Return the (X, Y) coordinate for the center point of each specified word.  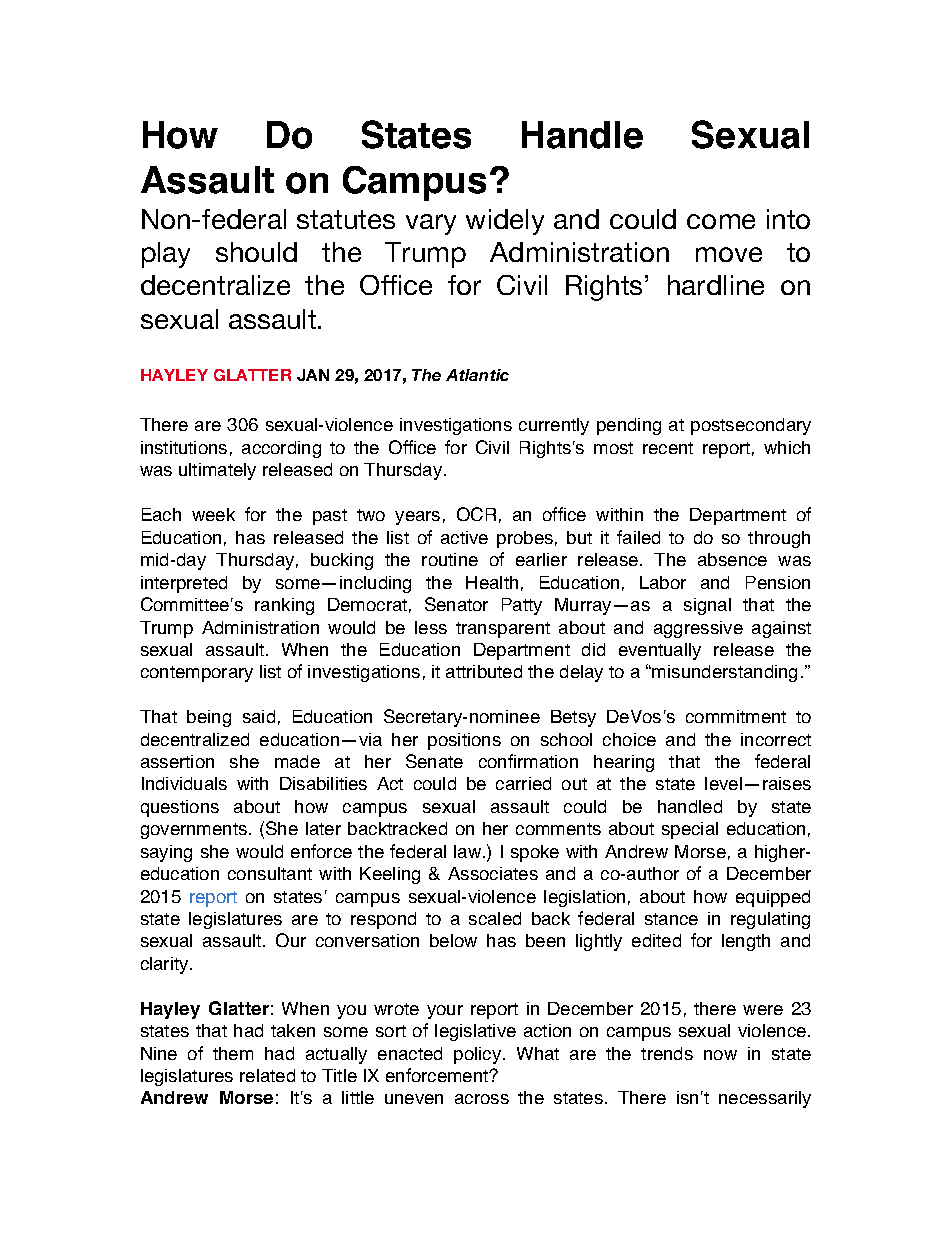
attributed (484, 671)
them (233, 1053)
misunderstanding (724, 673)
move (729, 254)
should (256, 252)
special (690, 830)
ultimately (217, 471)
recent (668, 448)
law (469, 851)
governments (194, 831)
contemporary (197, 674)
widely (505, 222)
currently (554, 426)
